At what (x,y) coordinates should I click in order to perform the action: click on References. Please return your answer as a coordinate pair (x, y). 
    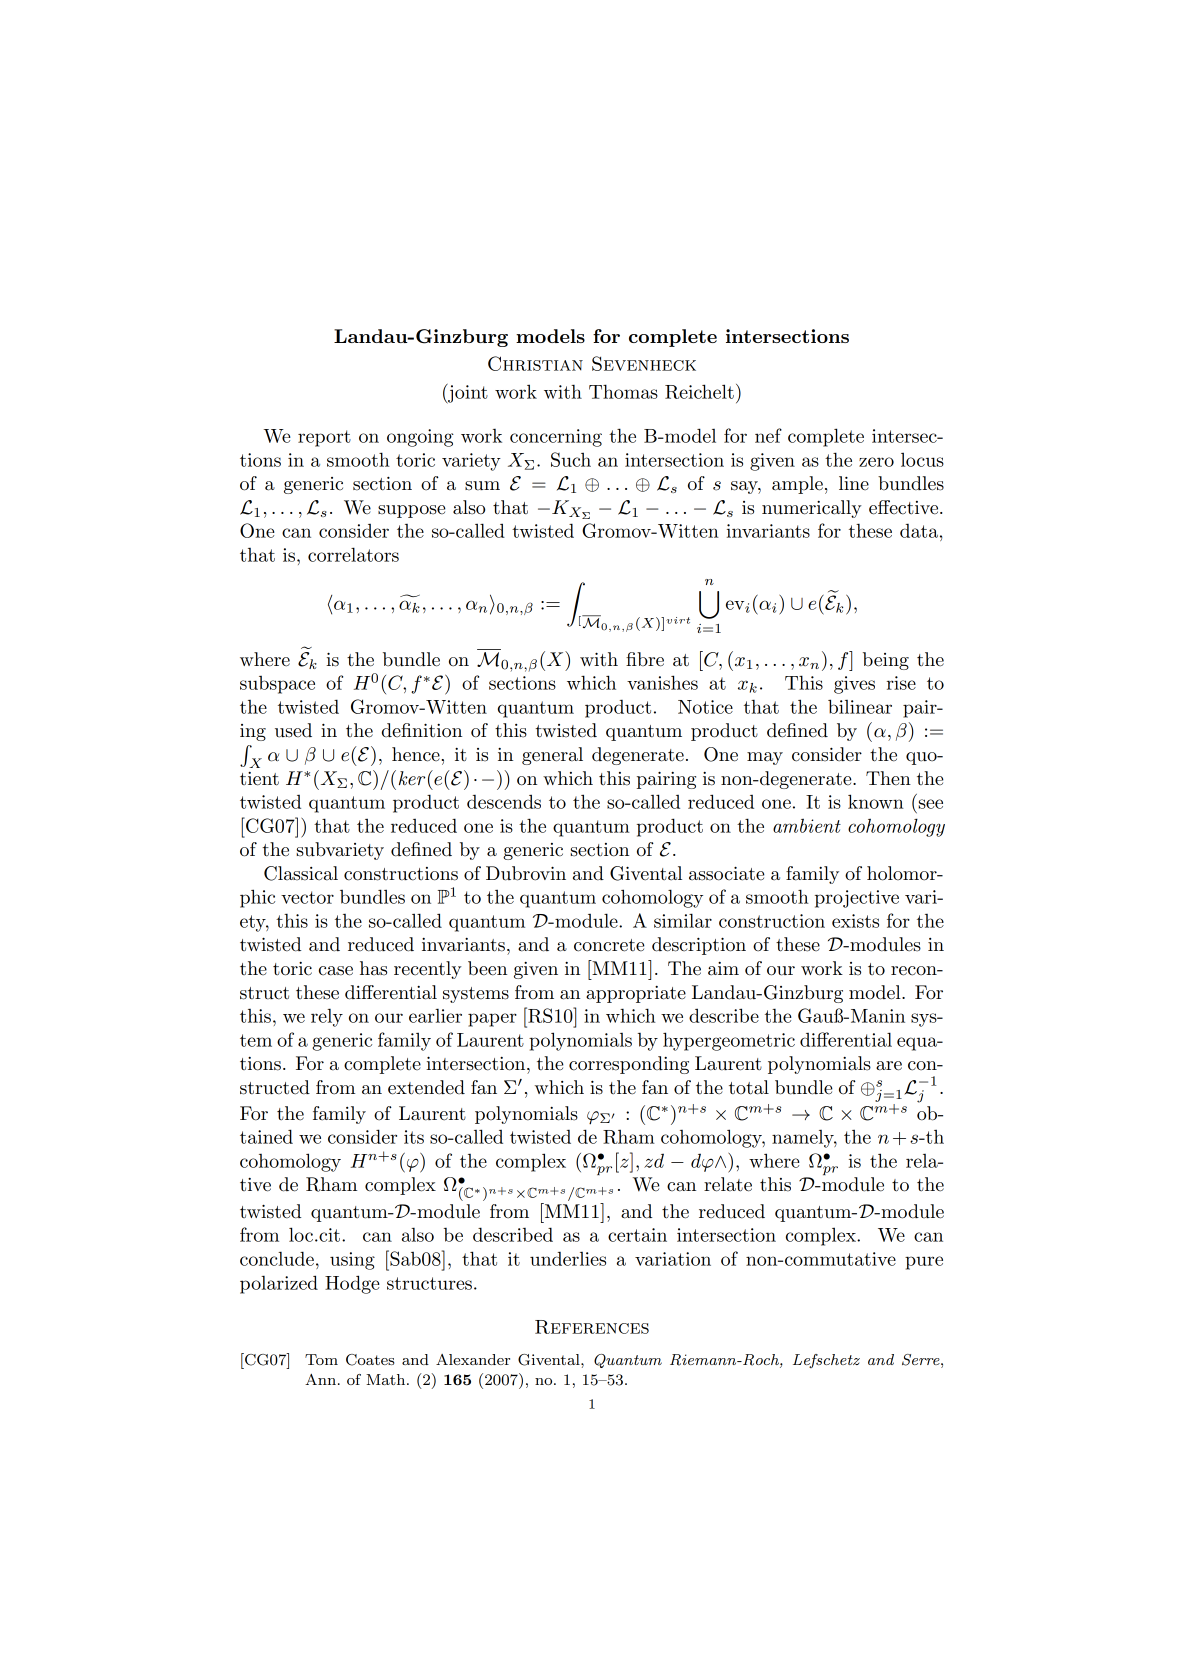
    Looking at the image, I should click on (592, 1327).
